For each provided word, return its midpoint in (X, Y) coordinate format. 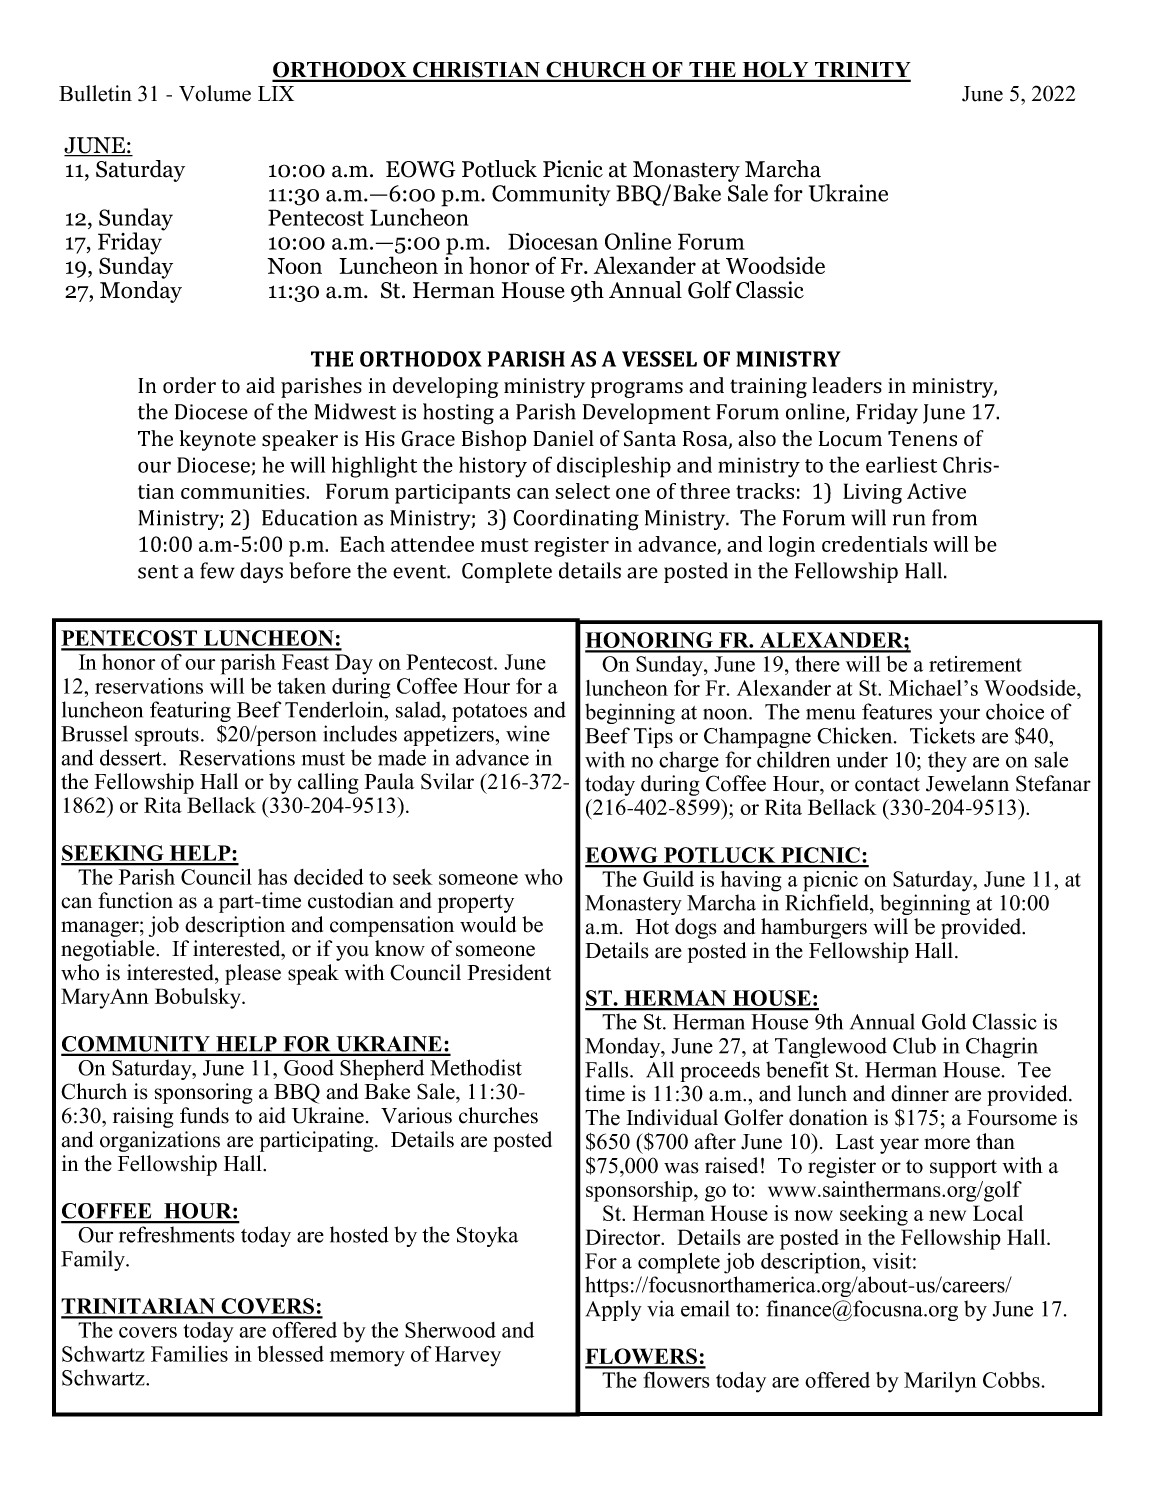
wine (528, 733)
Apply (614, 1310)
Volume (215, 93)
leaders (847, 385)
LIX (276, 93)
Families (189, 1354)
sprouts (167, 737)
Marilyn (940, 1382)
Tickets (942, 735)
